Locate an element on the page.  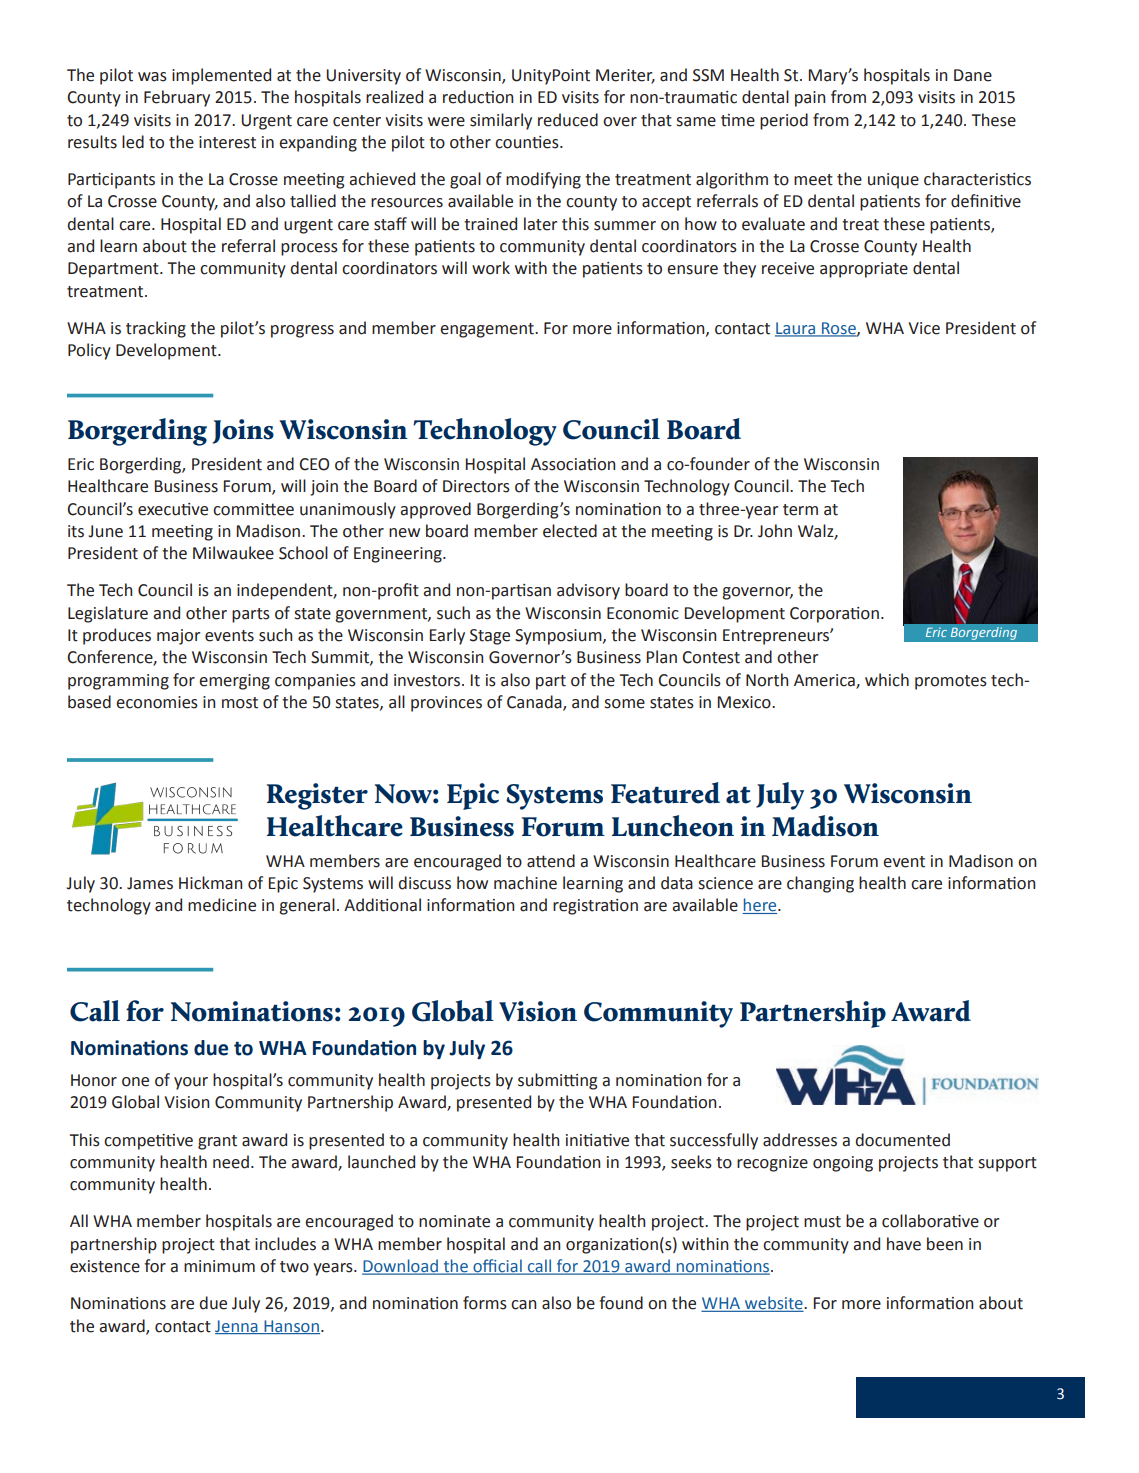
have is located at coordinates (904, 1244).
